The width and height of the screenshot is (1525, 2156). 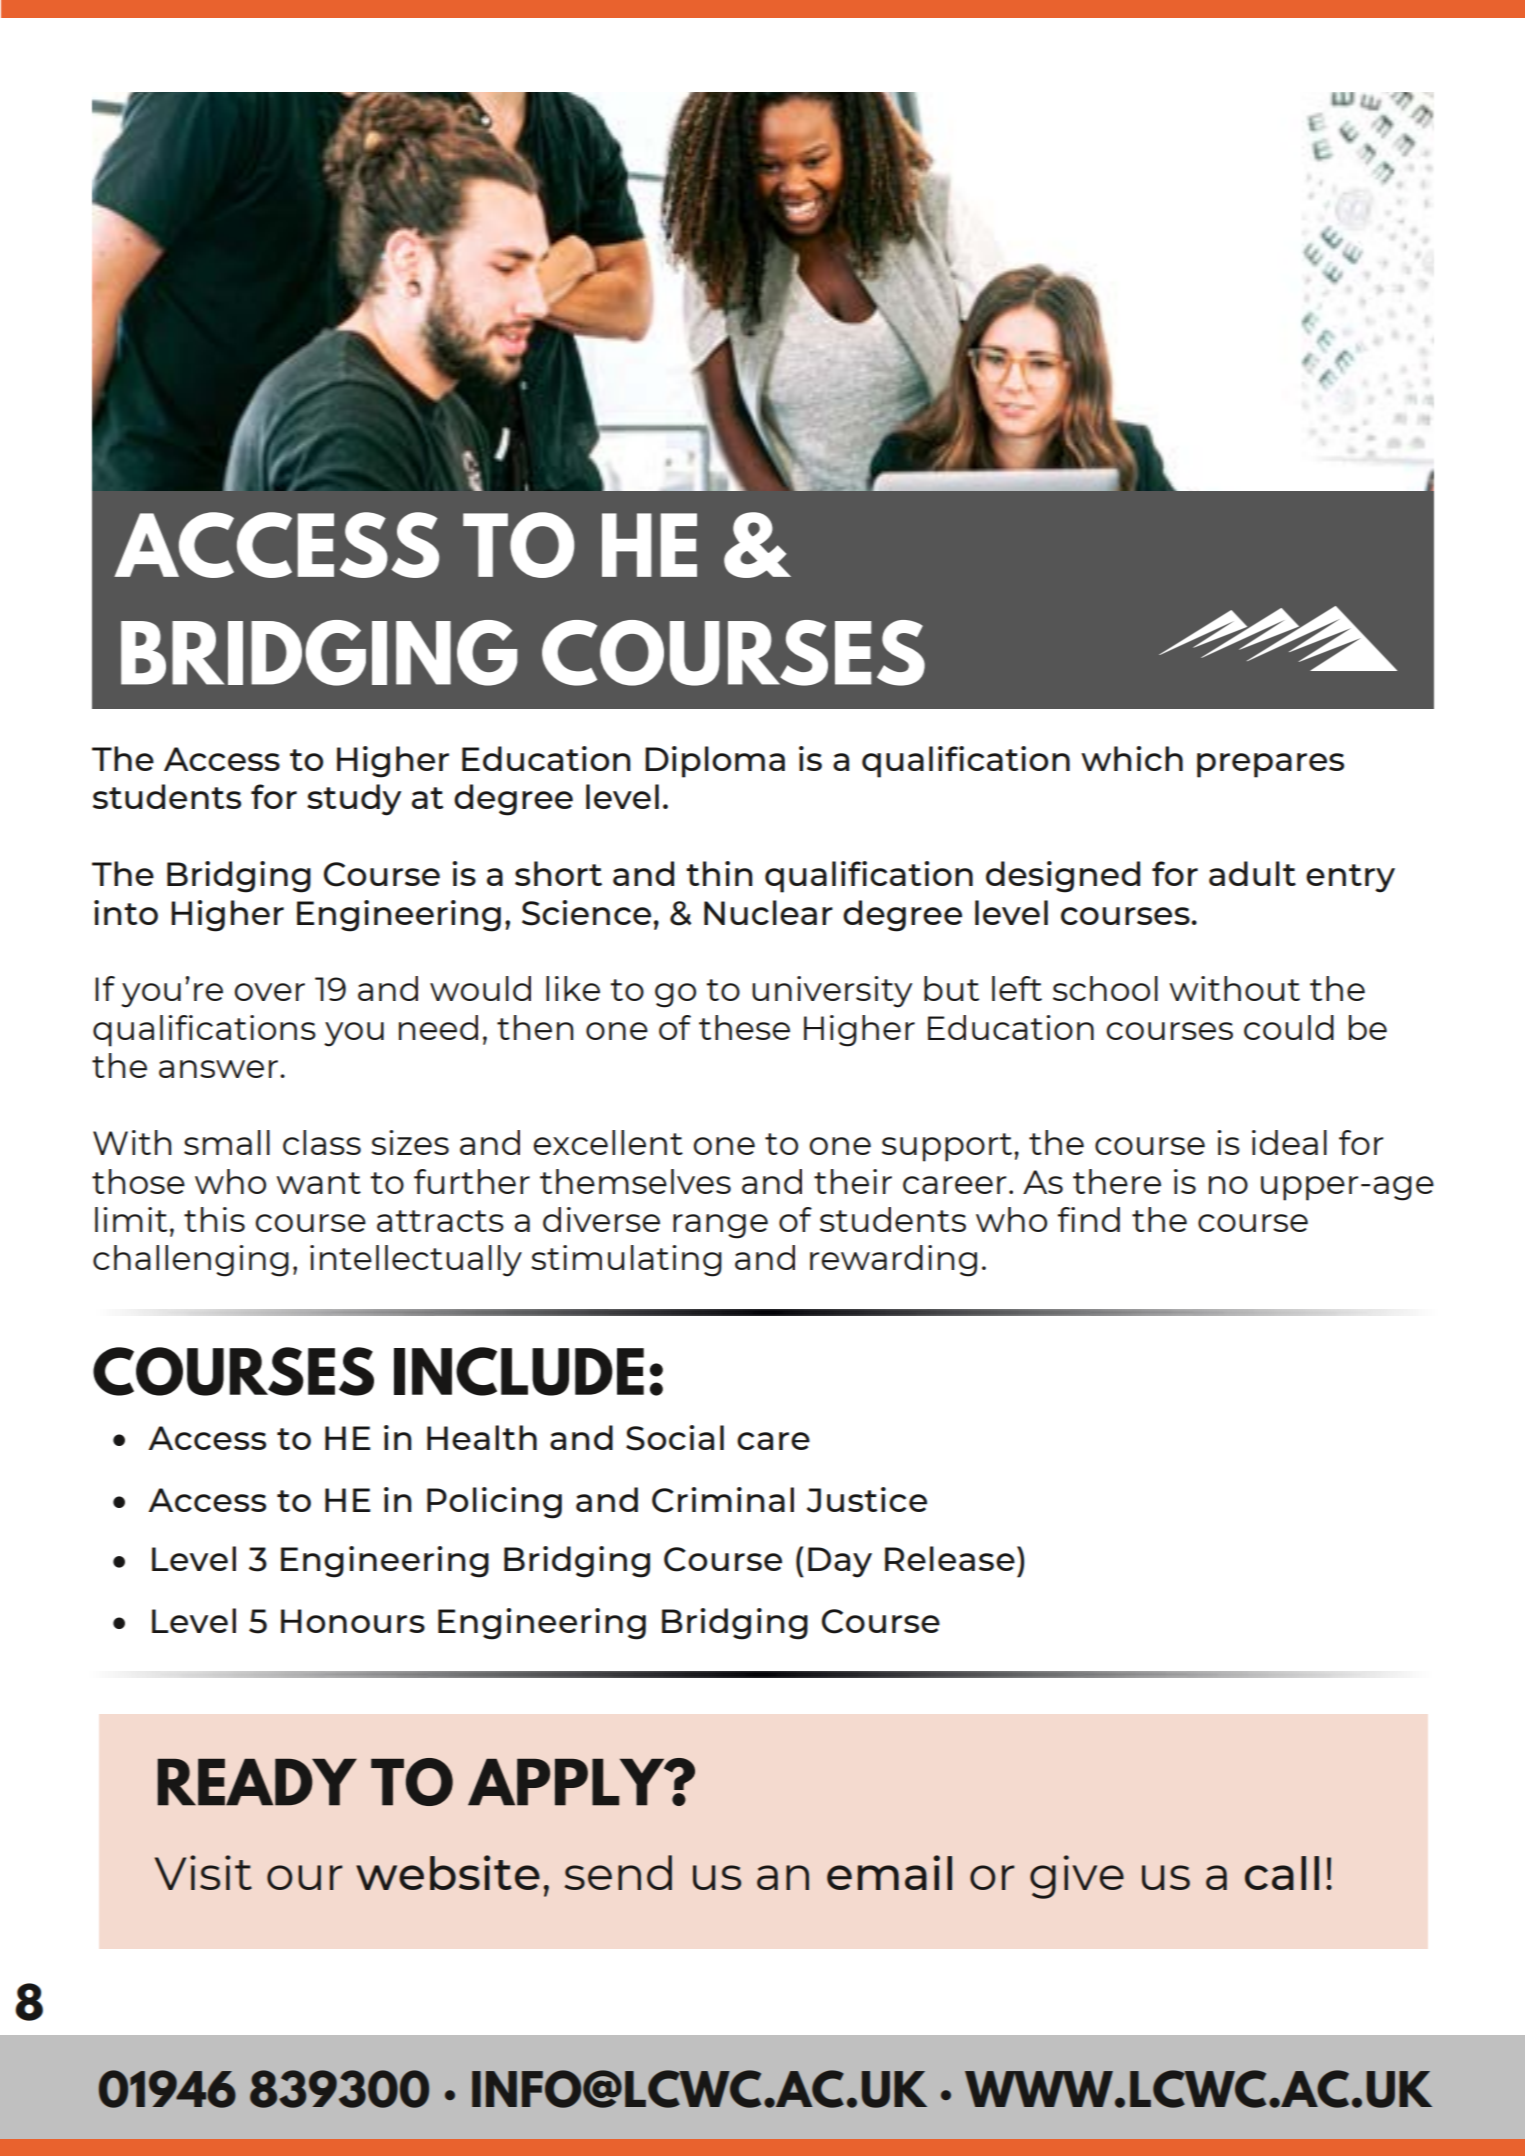 What do you see at coordinates (203, 1872) in the screenshot?
I see `Visit` at bounding box center [203, 1872].
